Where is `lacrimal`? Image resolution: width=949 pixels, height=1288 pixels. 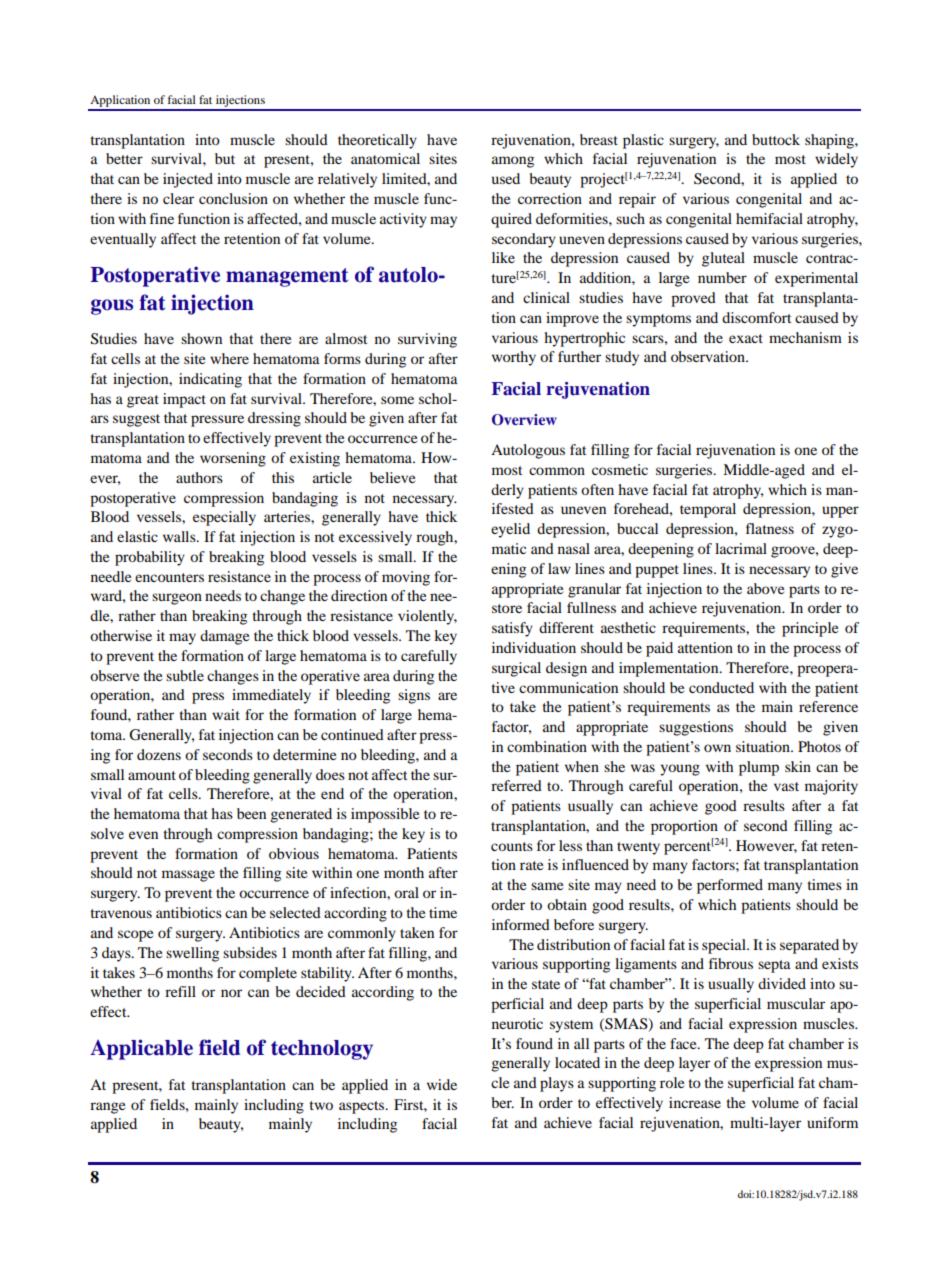
lacrimal is located at coordinates (741, 548).
